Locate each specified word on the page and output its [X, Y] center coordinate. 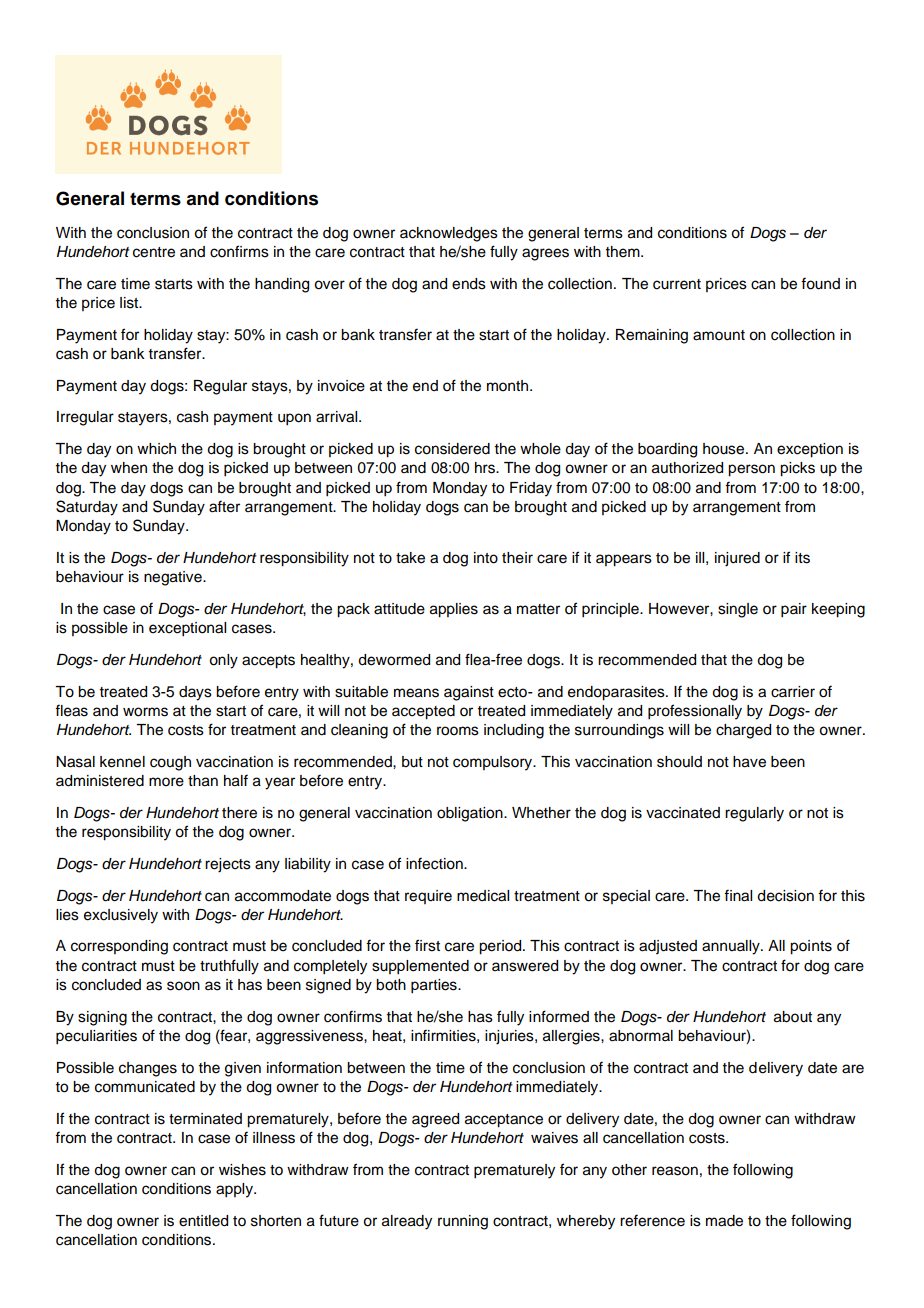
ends [469, 284]
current [677, 284]
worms [145, 712]
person [751, 470]
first [427, 945]
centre [154, 252]
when [129, 468]
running [463, 1222]
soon [183, 986]
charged [743, 731]
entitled [203, 1221]
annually [732, 947]
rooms [458, 731]
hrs [486, 468]
